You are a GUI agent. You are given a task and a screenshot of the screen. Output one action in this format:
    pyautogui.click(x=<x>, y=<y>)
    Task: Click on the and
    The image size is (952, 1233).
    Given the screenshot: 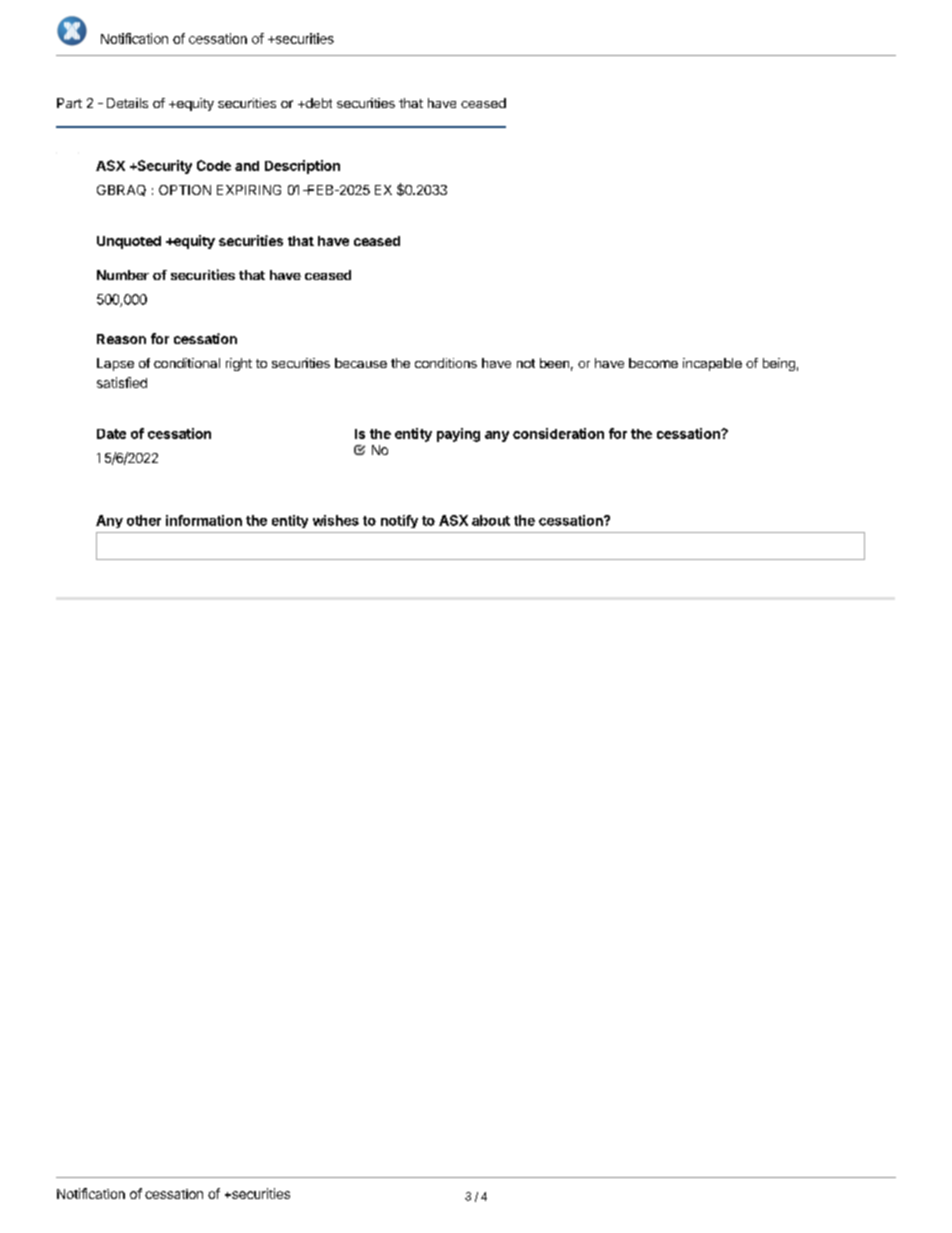 What is the action you would take?
    pyautogui.click(x=247, y=166)
